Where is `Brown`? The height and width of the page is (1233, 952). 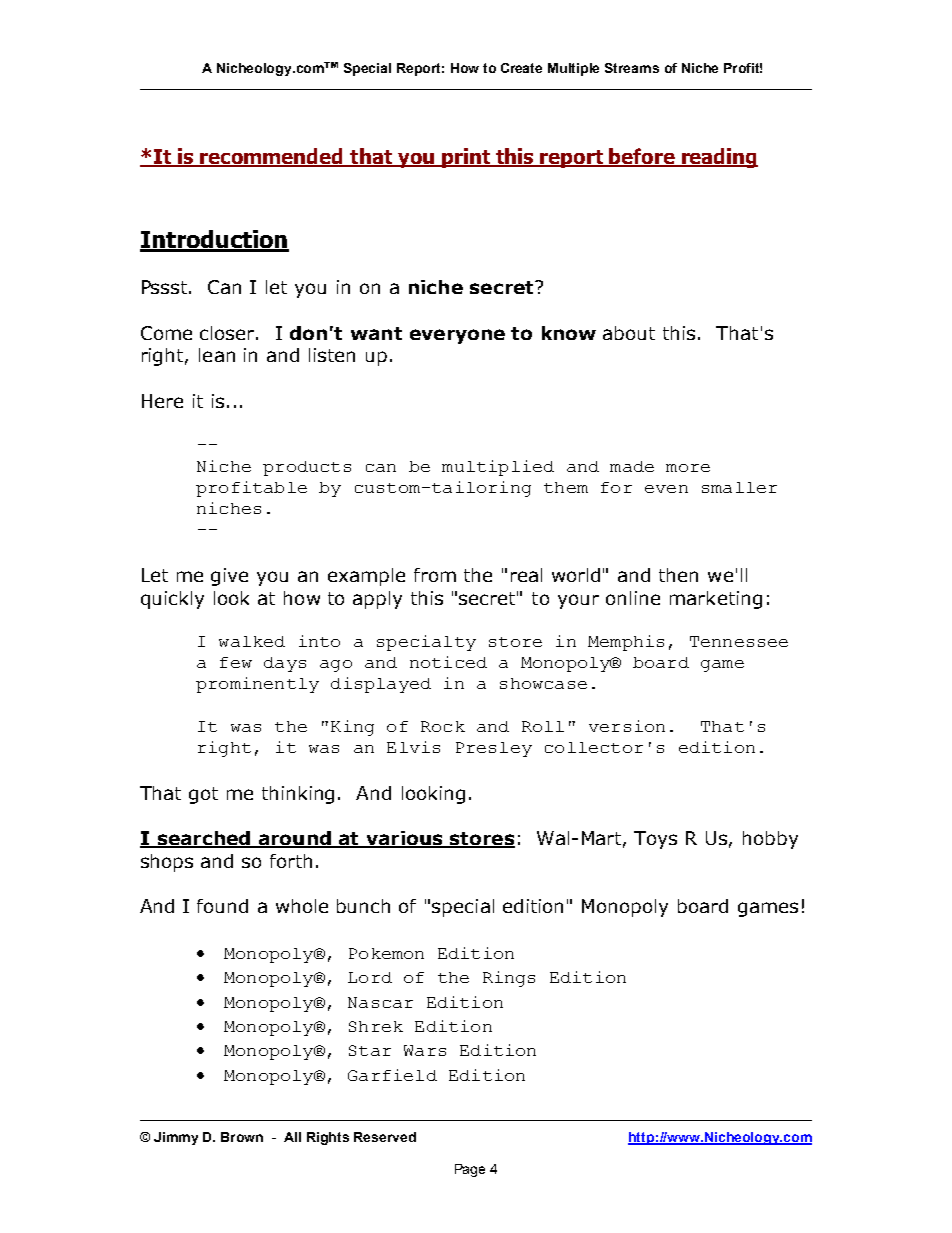
Brown is located at coordinates (242, 1137).
